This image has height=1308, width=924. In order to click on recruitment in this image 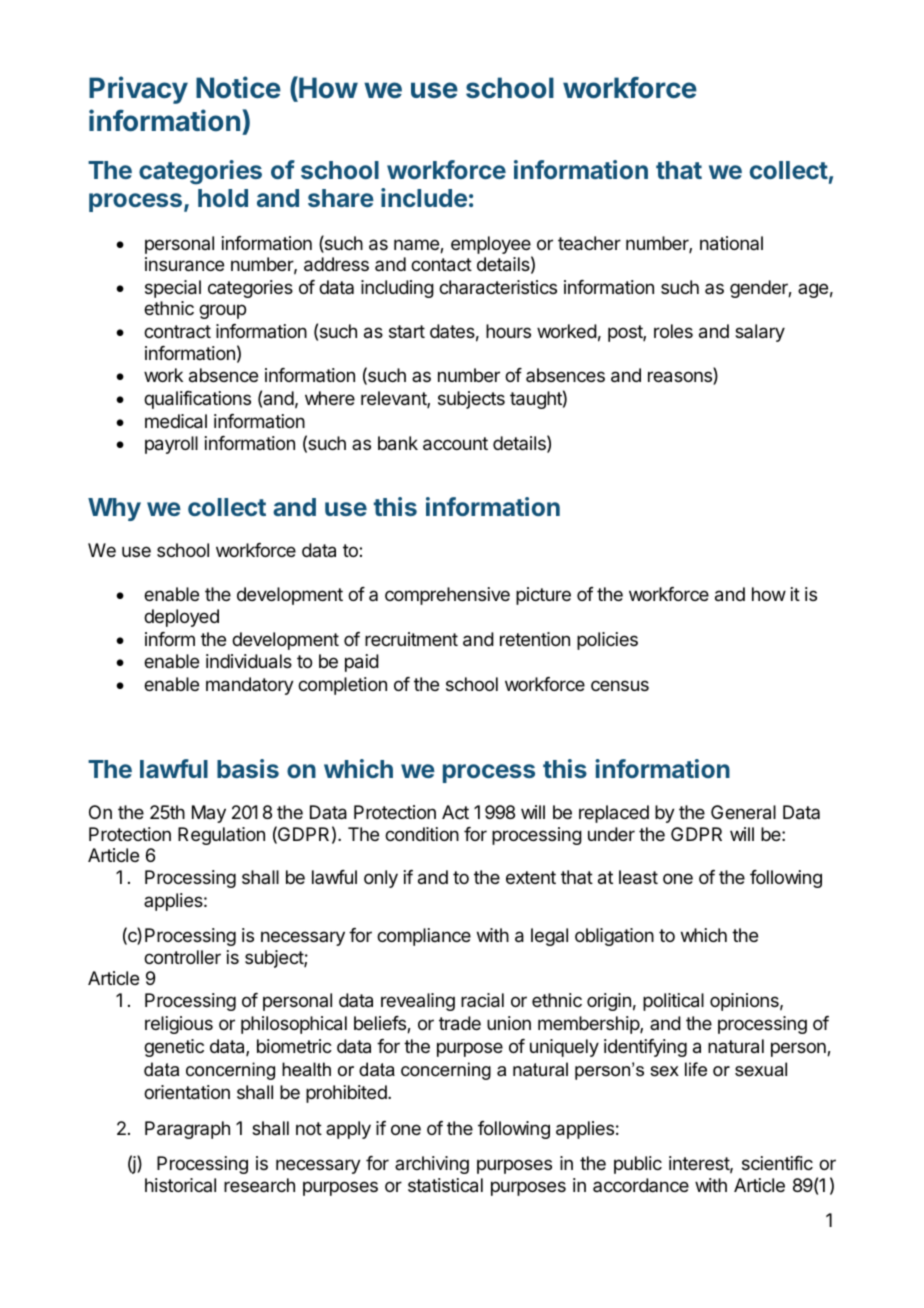, I will do `click(411, 639)`.
